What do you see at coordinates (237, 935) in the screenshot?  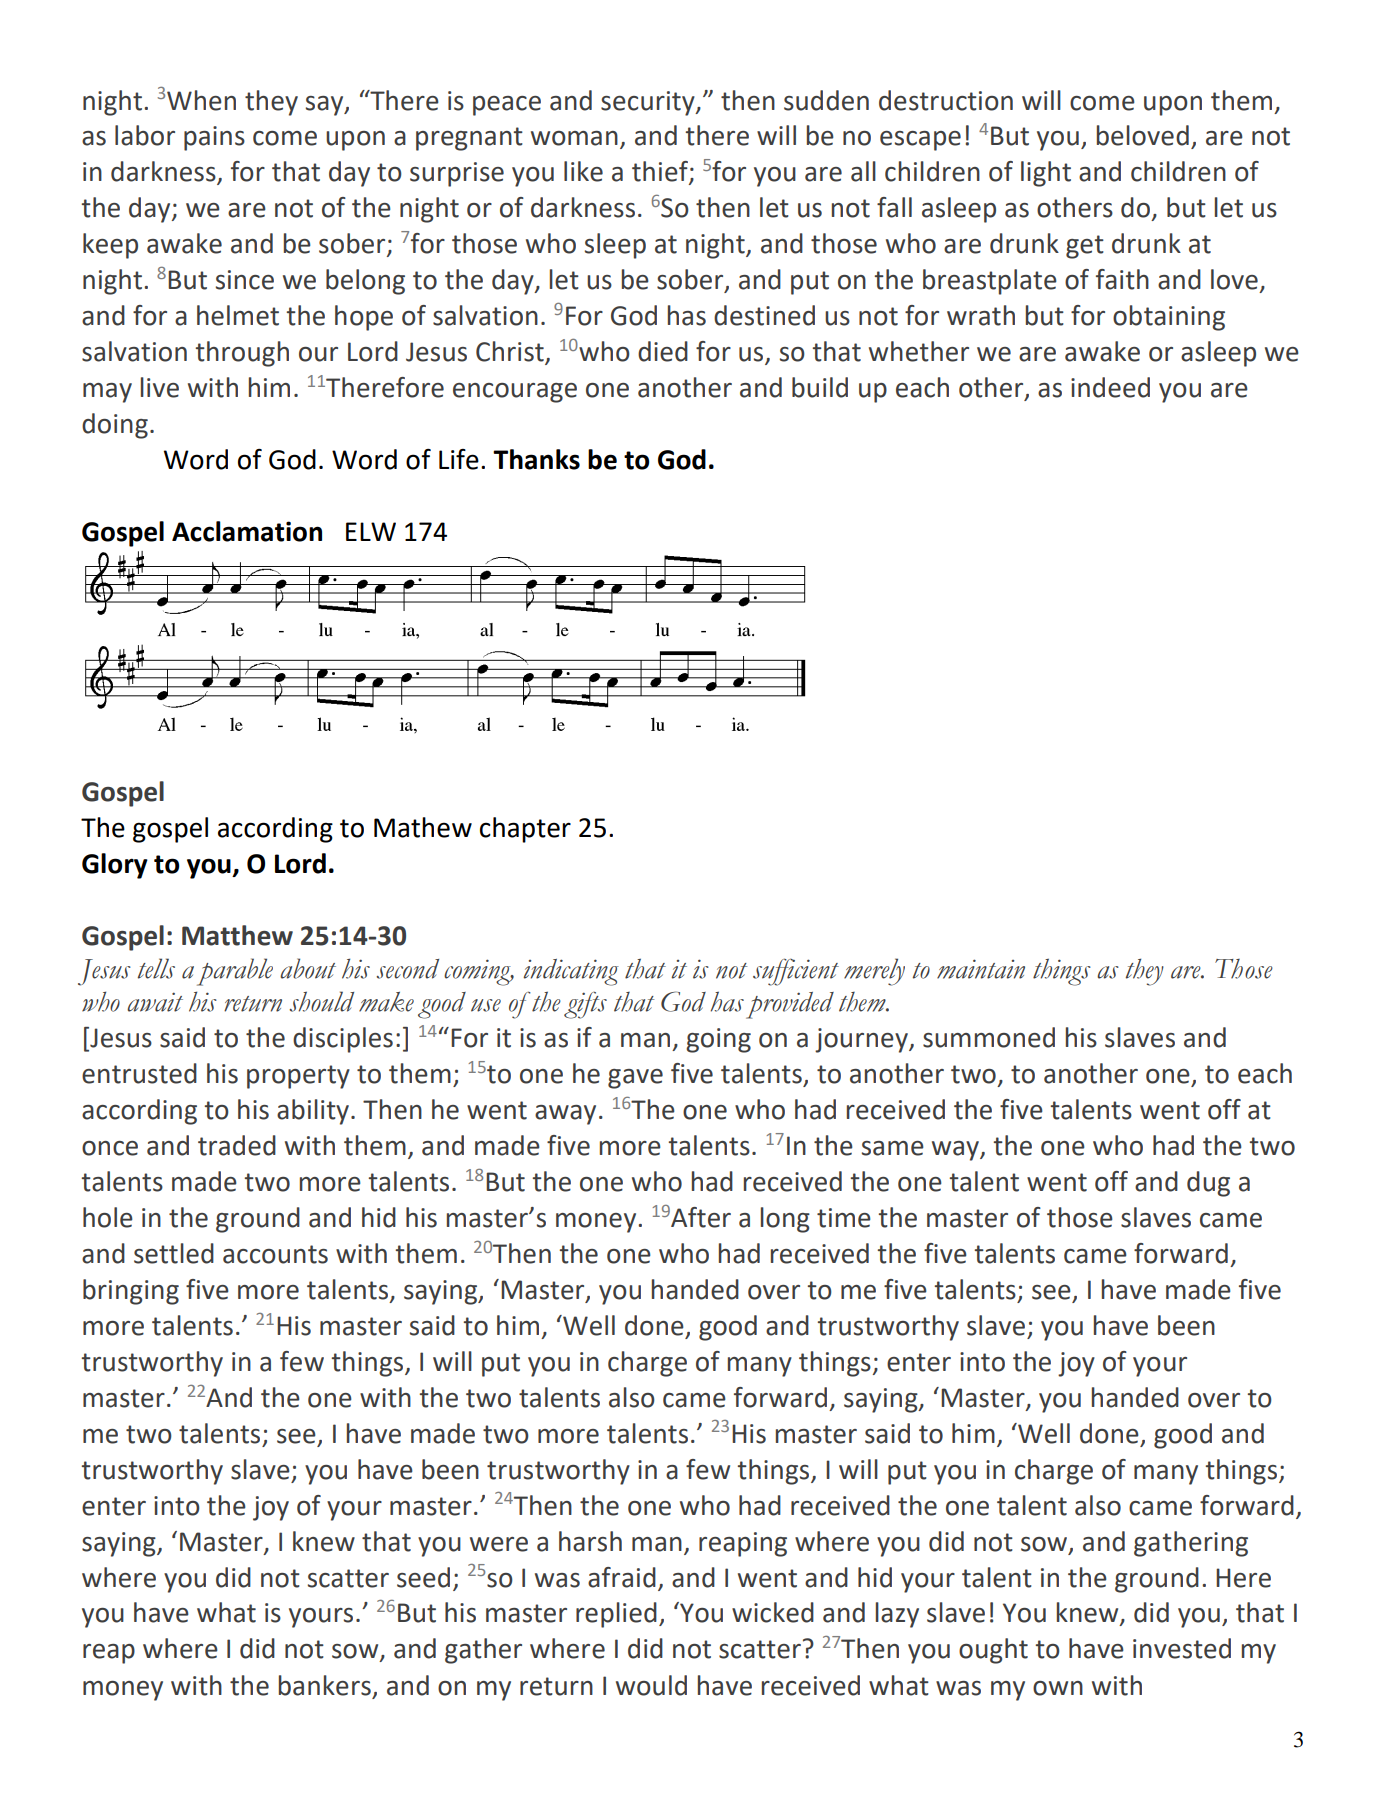 I see `Matthew` at bounding box center [237, 935].
